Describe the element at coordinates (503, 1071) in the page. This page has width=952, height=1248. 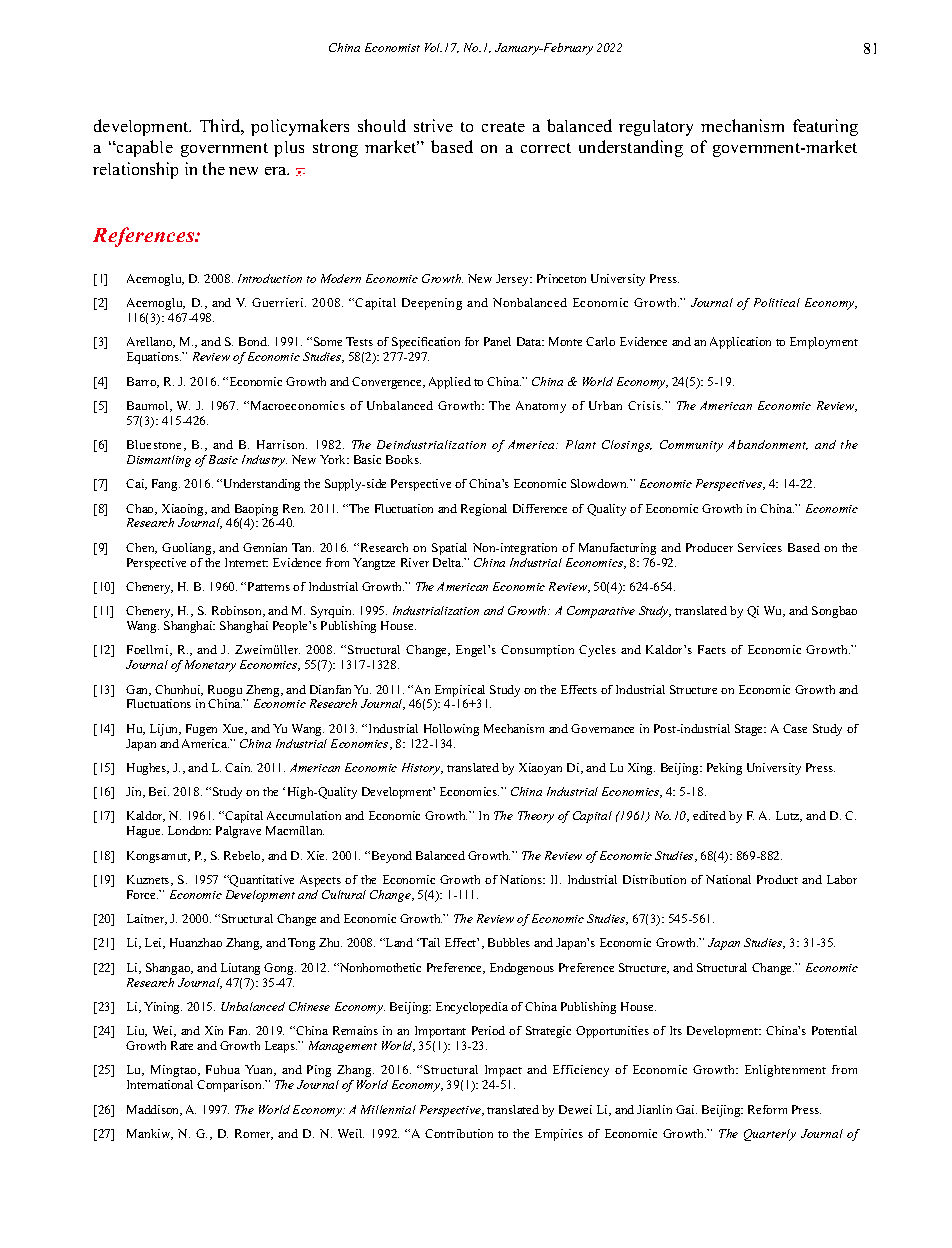
I see `Impact` at that location.
